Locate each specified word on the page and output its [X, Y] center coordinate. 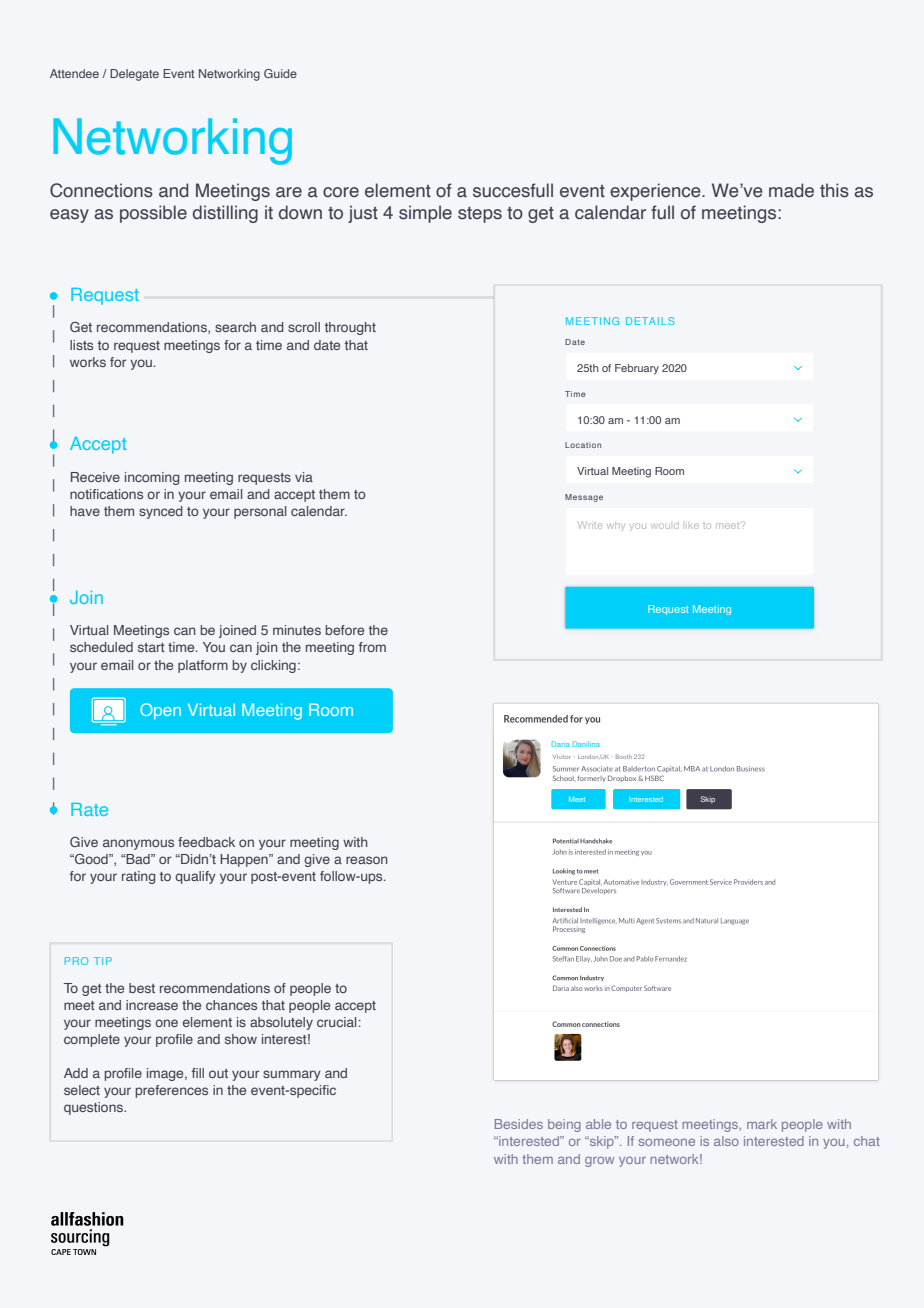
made [791, 190]
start [151, 647]
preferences [171, 1091]
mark [762, 1124]
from [372, 647]
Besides [519, 1124]
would [664, 526]
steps [480, 215]
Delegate [134, 75]
